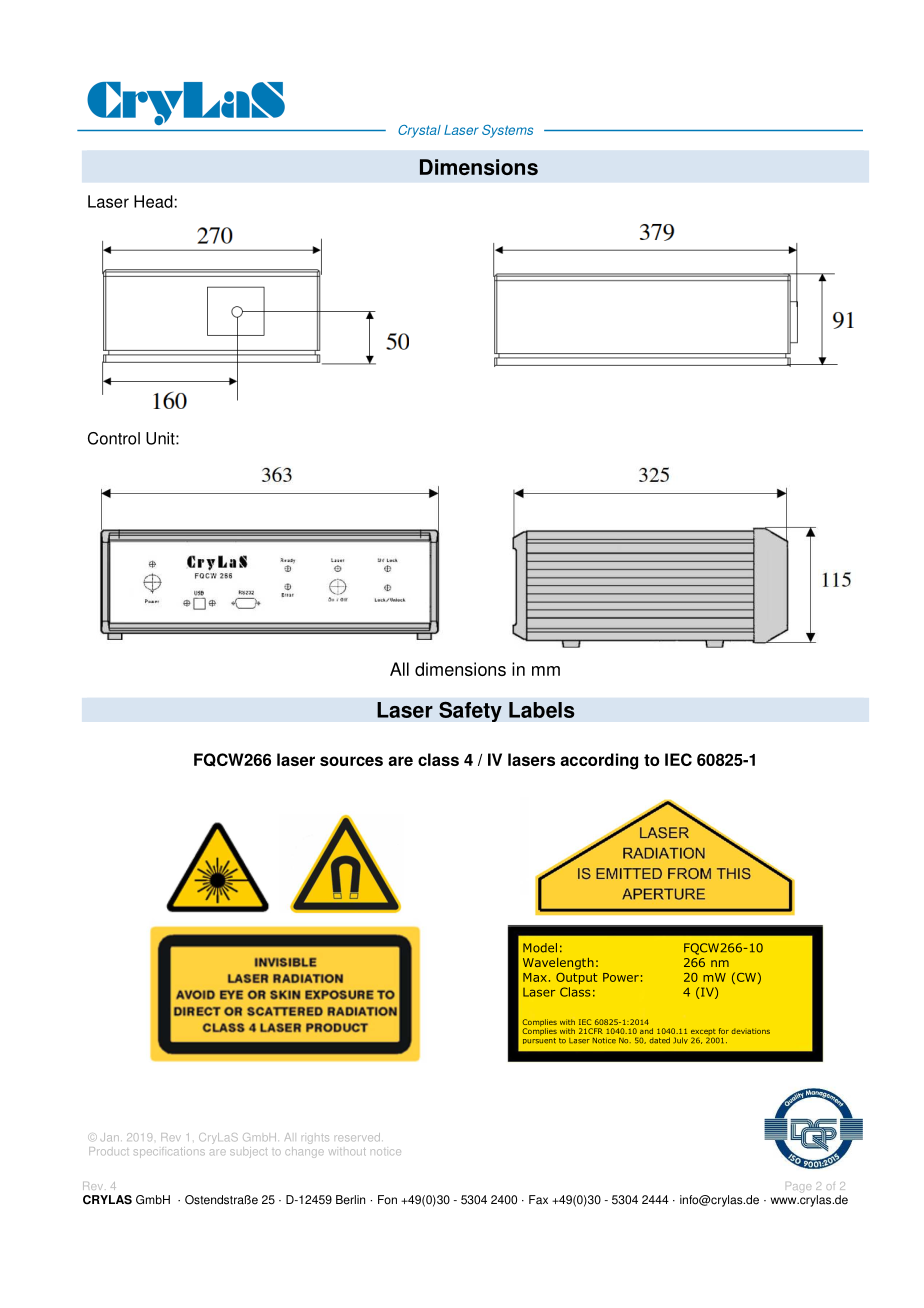 This image has height=1308, width=924. I want to click on Systems, so click(507, 131).
